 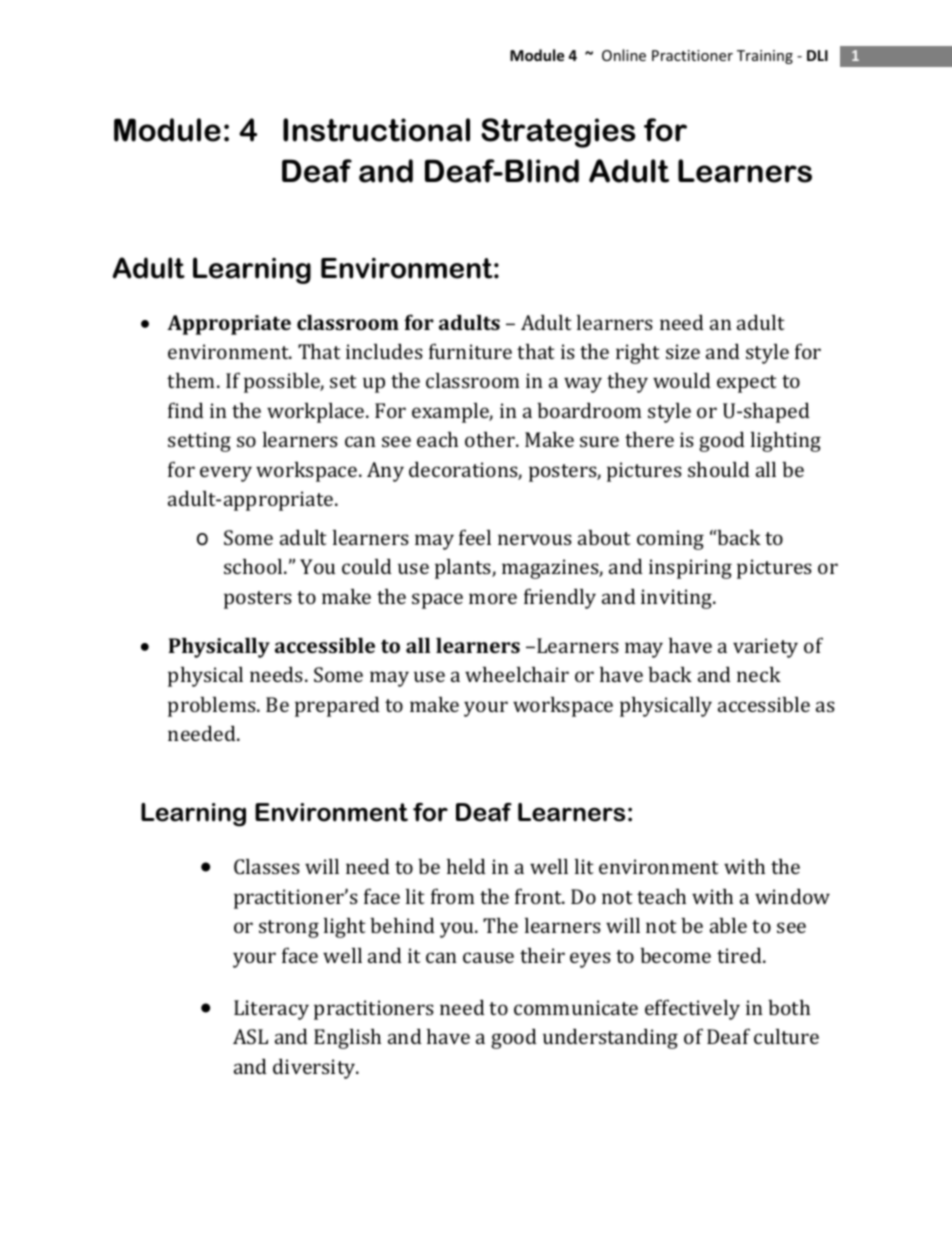 I want to click on effectively, so click(x=692, y=1009).
